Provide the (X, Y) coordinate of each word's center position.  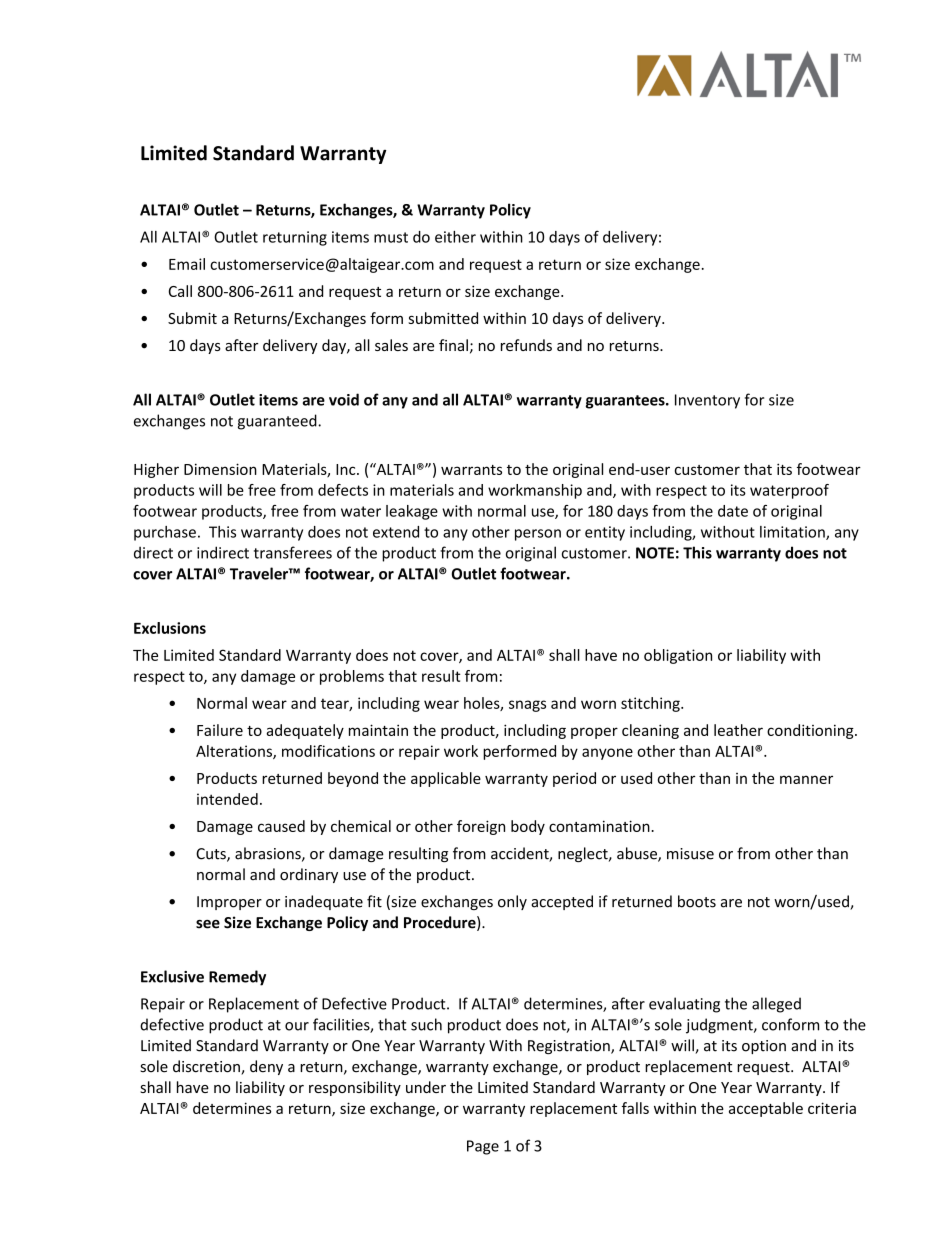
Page (483, 1147)
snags (527, 706)
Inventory (707, 401)
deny (266, 1067)
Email (187, 264)
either (455, 237)
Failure (220, 730)
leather (738, 730)
